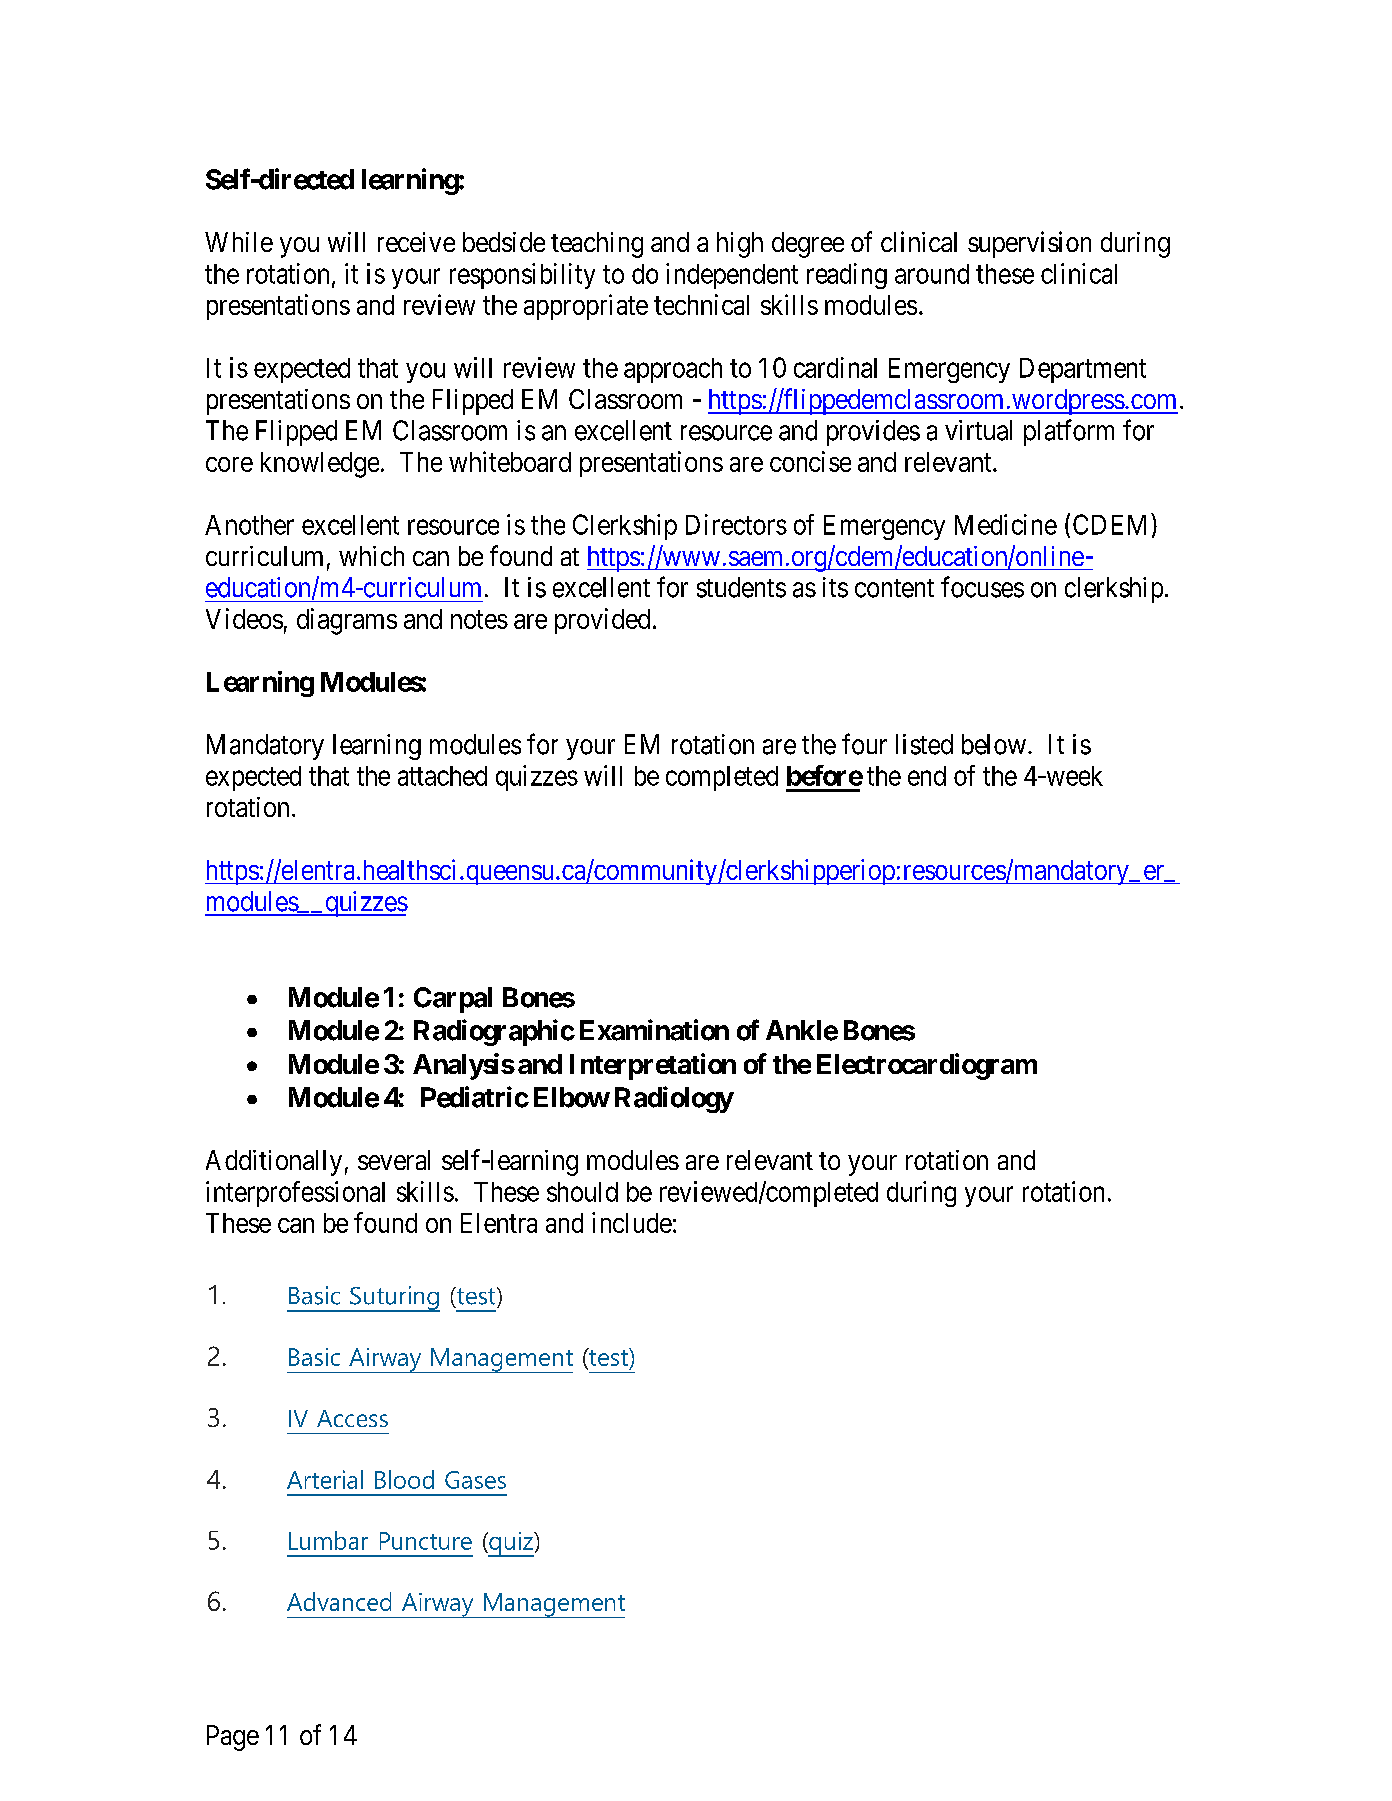 Image resolution: width=1392 pixels, height=1801 pixels. What do you see at coordinates (927, 1066) in the page?
I see `Electrocardiogram` at bounding box center [927, 1066].
